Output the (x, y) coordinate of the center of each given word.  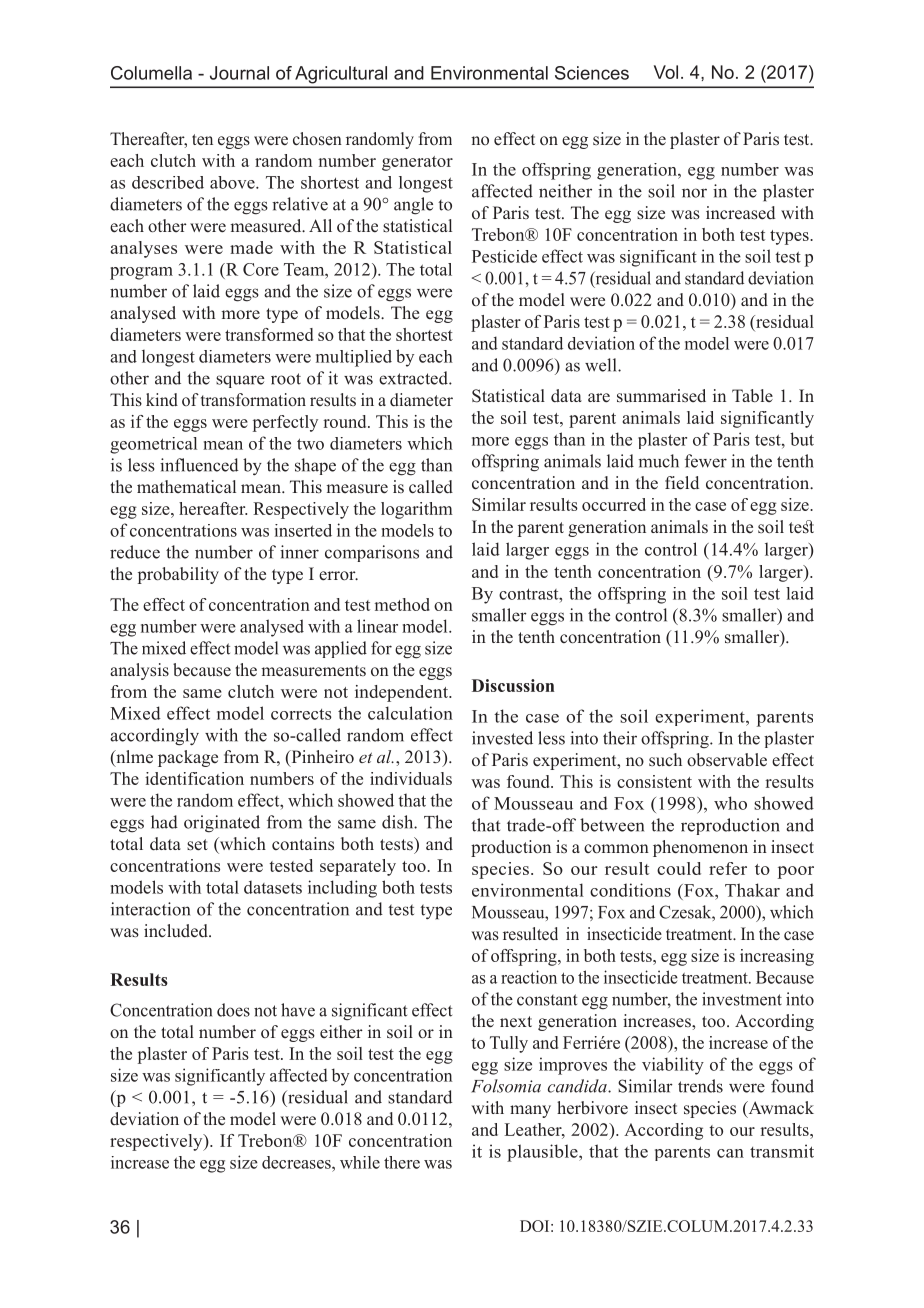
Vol (666, 72)
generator (417, 163)
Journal (239, 73)
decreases (297, 1162)
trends (700, 1086)
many (530, 1111)
